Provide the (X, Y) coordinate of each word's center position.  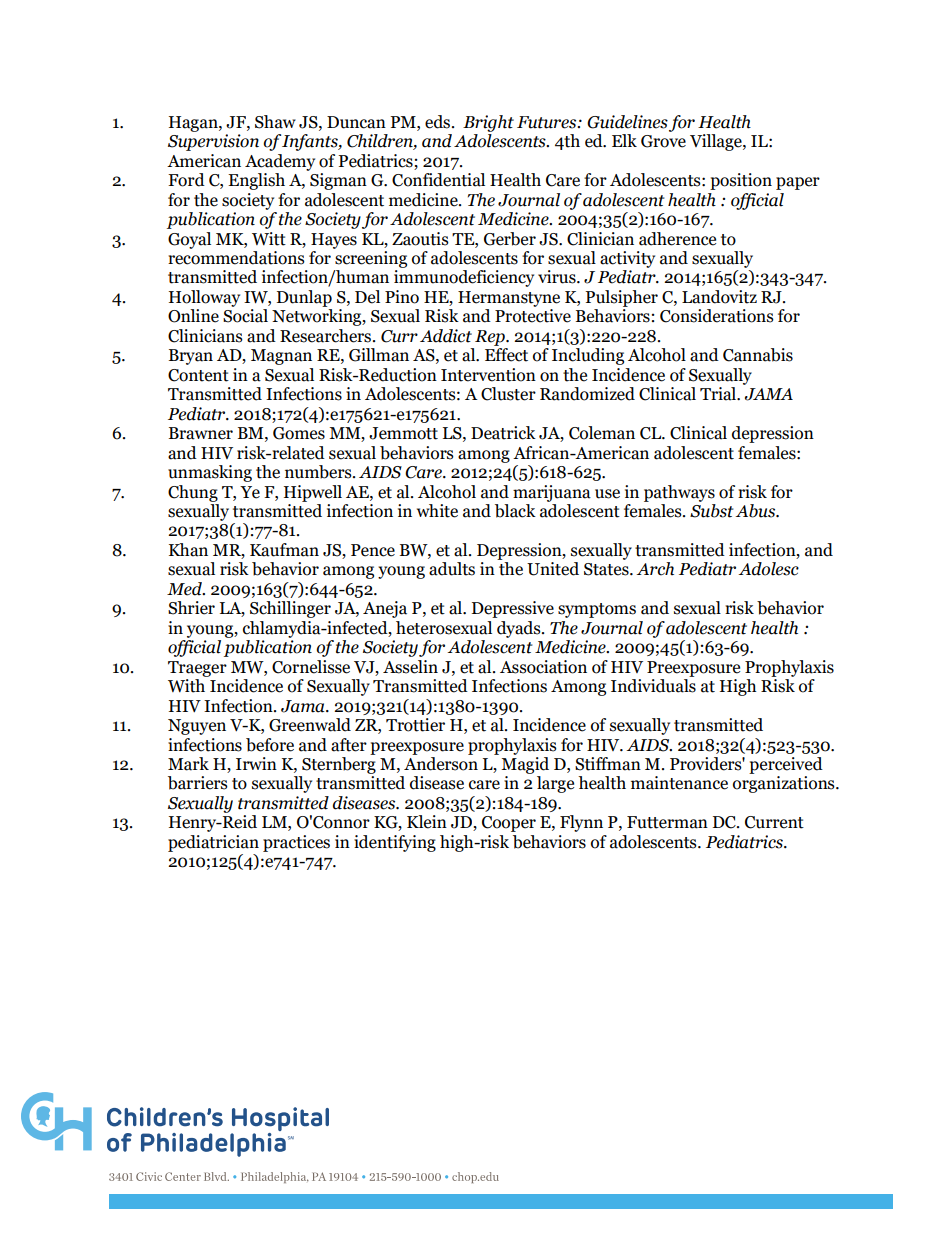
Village (717, 142)
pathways (679, 493)
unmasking (210, 473)
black (515, 511)
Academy (280, 162)
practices (296, 843)
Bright (488, 123)
